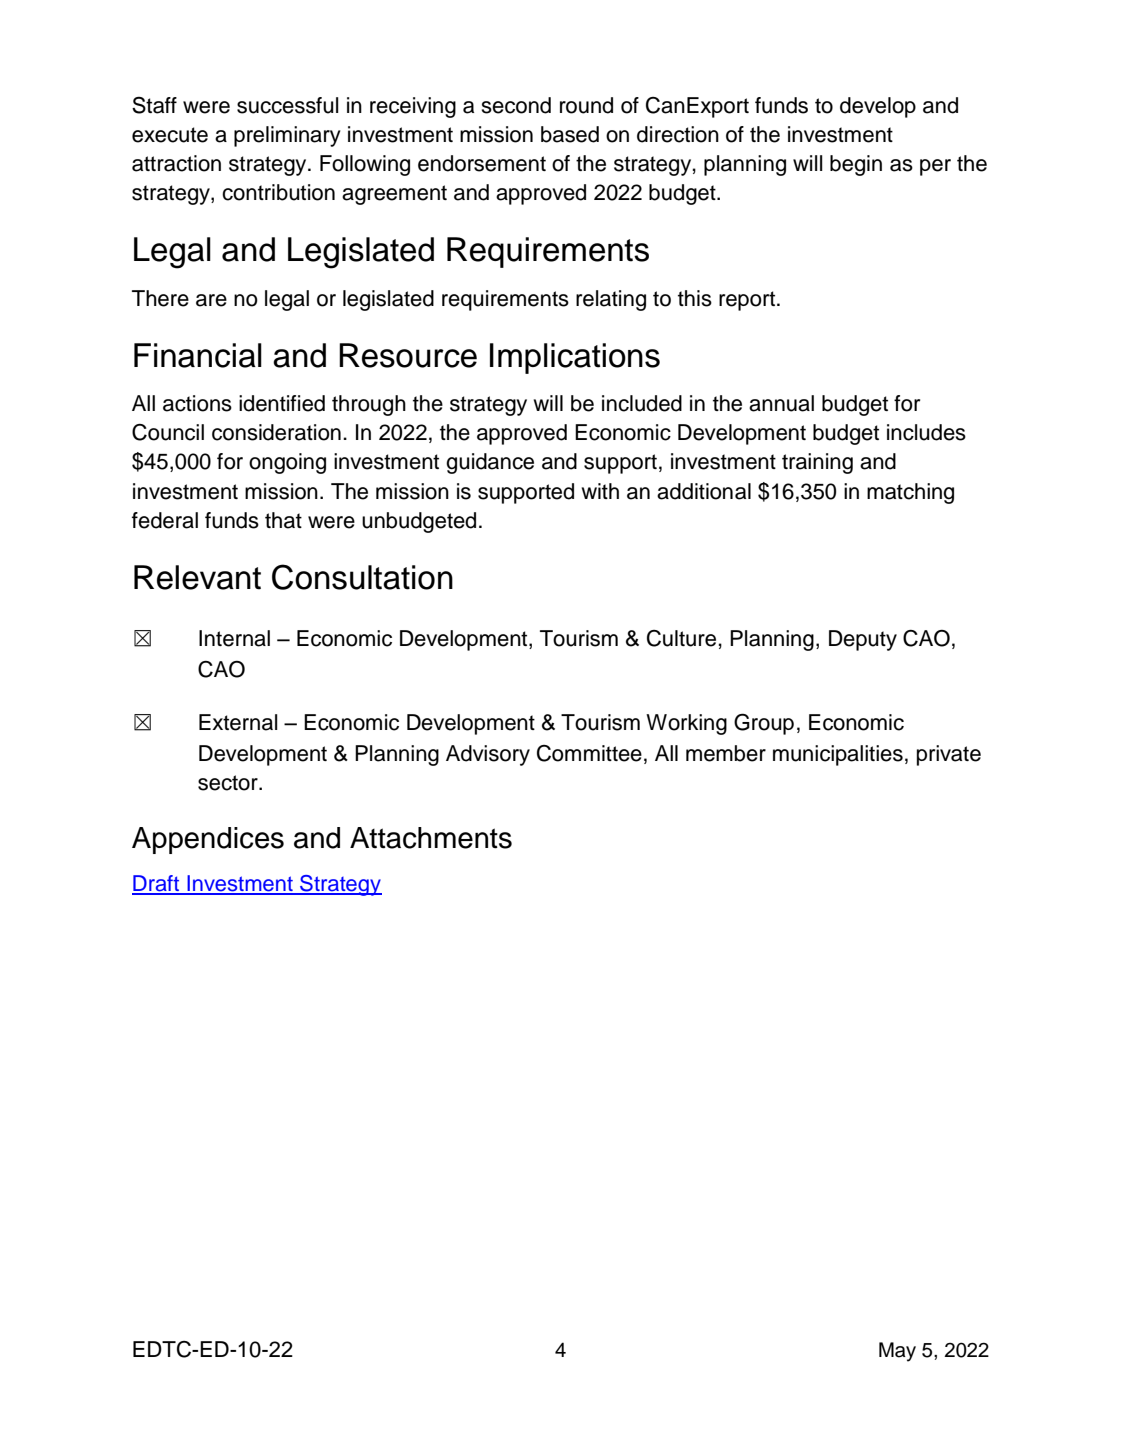 The height and width of the document is (1451, 1121). I want to click on municipalities, so click(838, 755).
